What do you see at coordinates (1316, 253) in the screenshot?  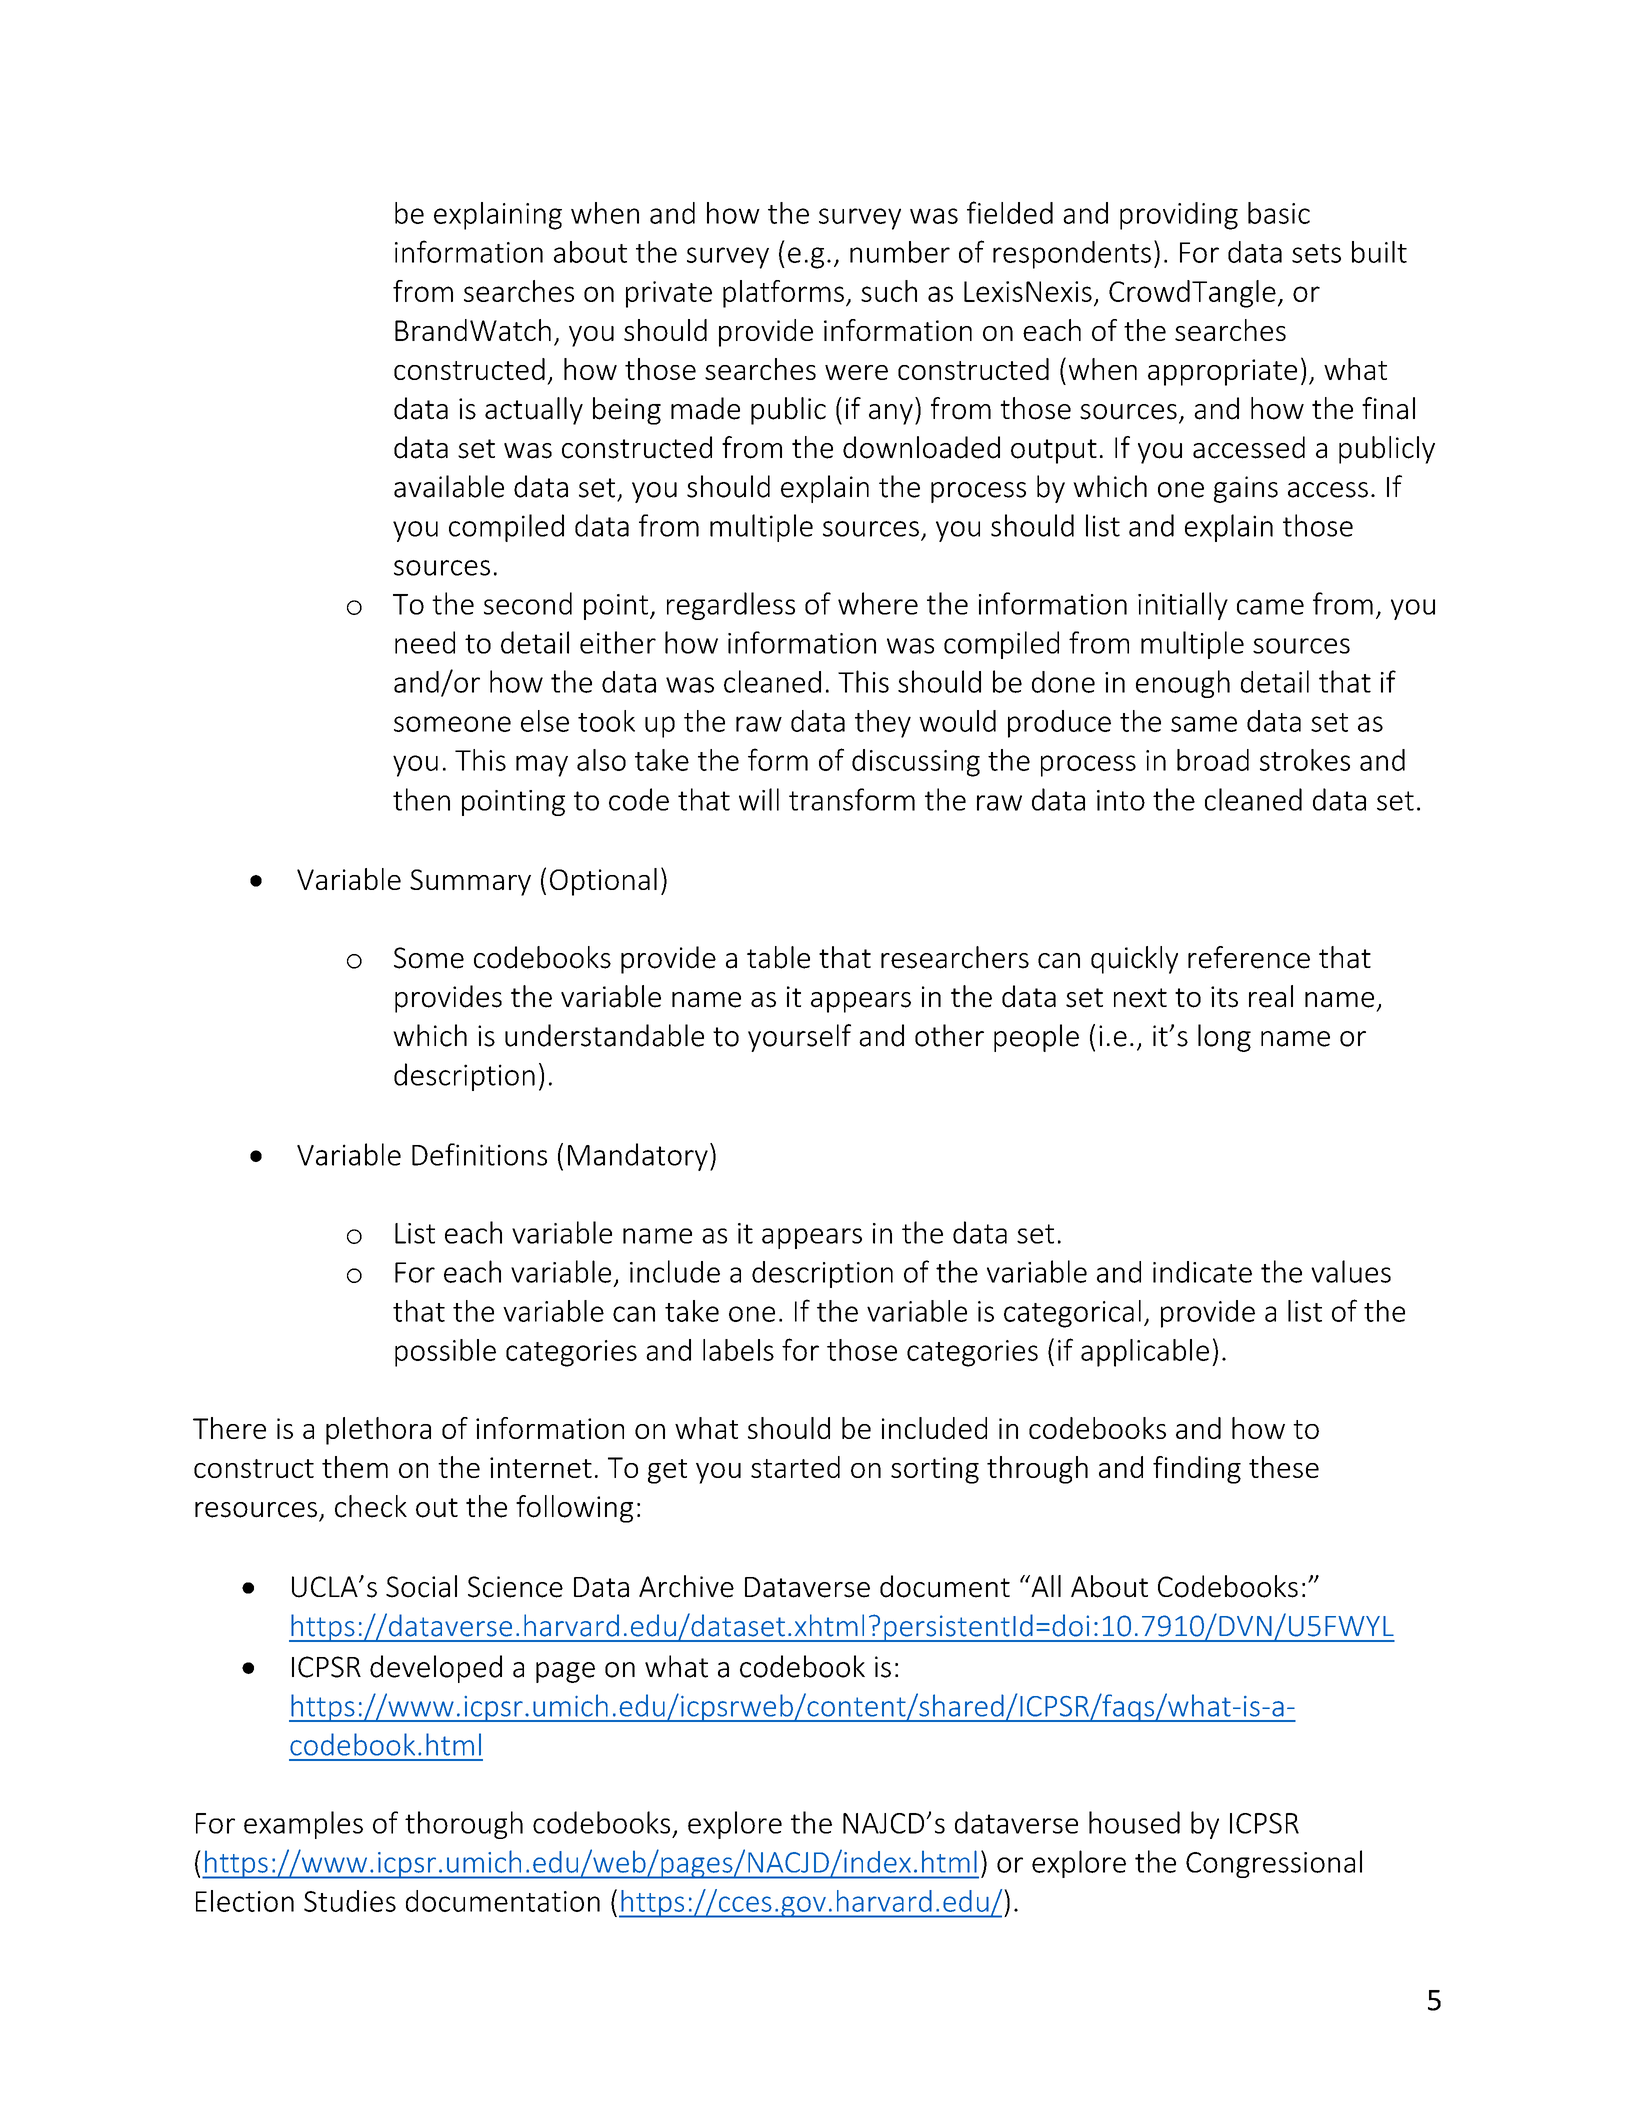 I see `sets` at bounding box center [1316, 253].
